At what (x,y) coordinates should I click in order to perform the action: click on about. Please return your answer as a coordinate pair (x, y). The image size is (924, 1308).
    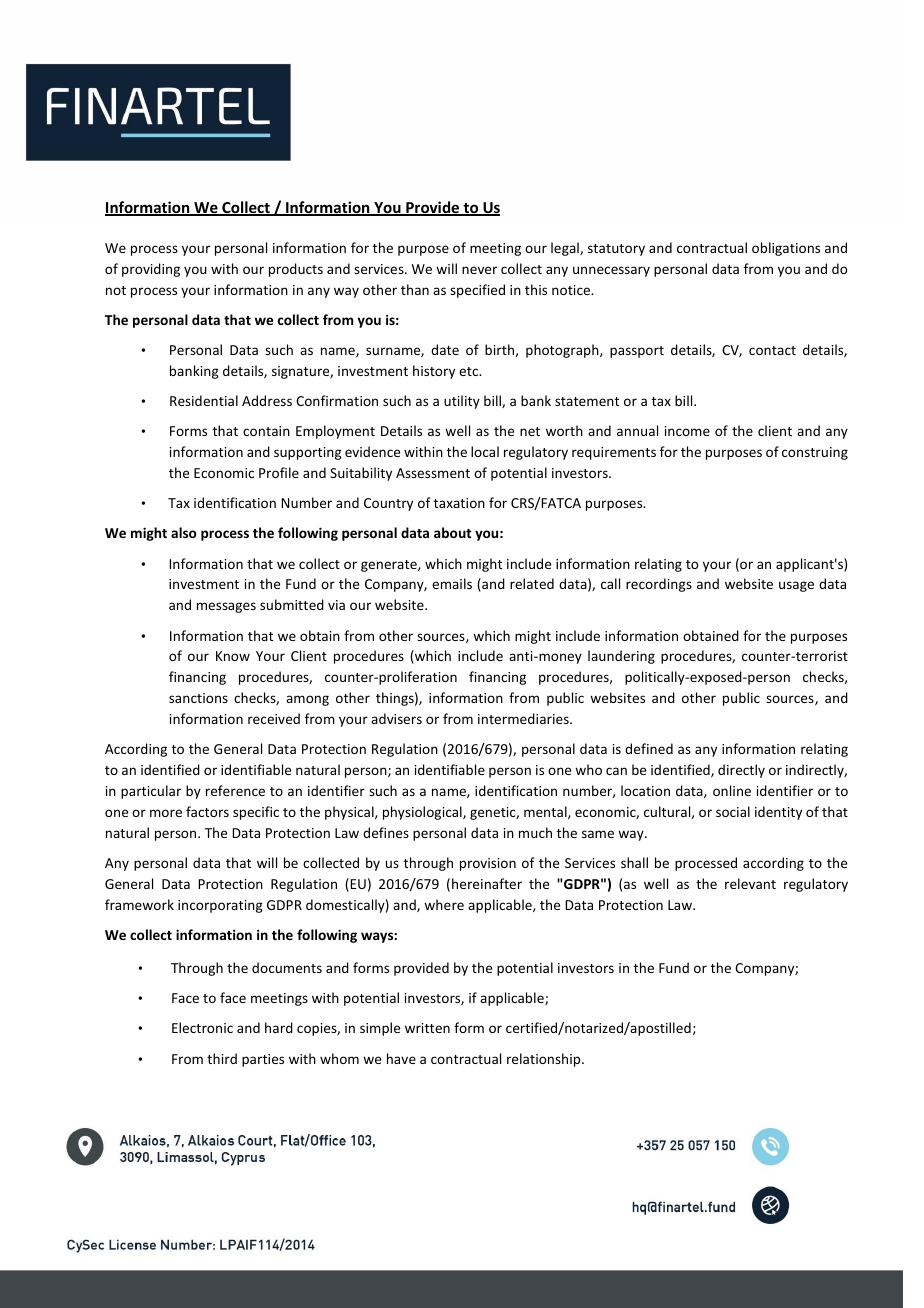
    Looking at the image, I should click on (452, 532).
